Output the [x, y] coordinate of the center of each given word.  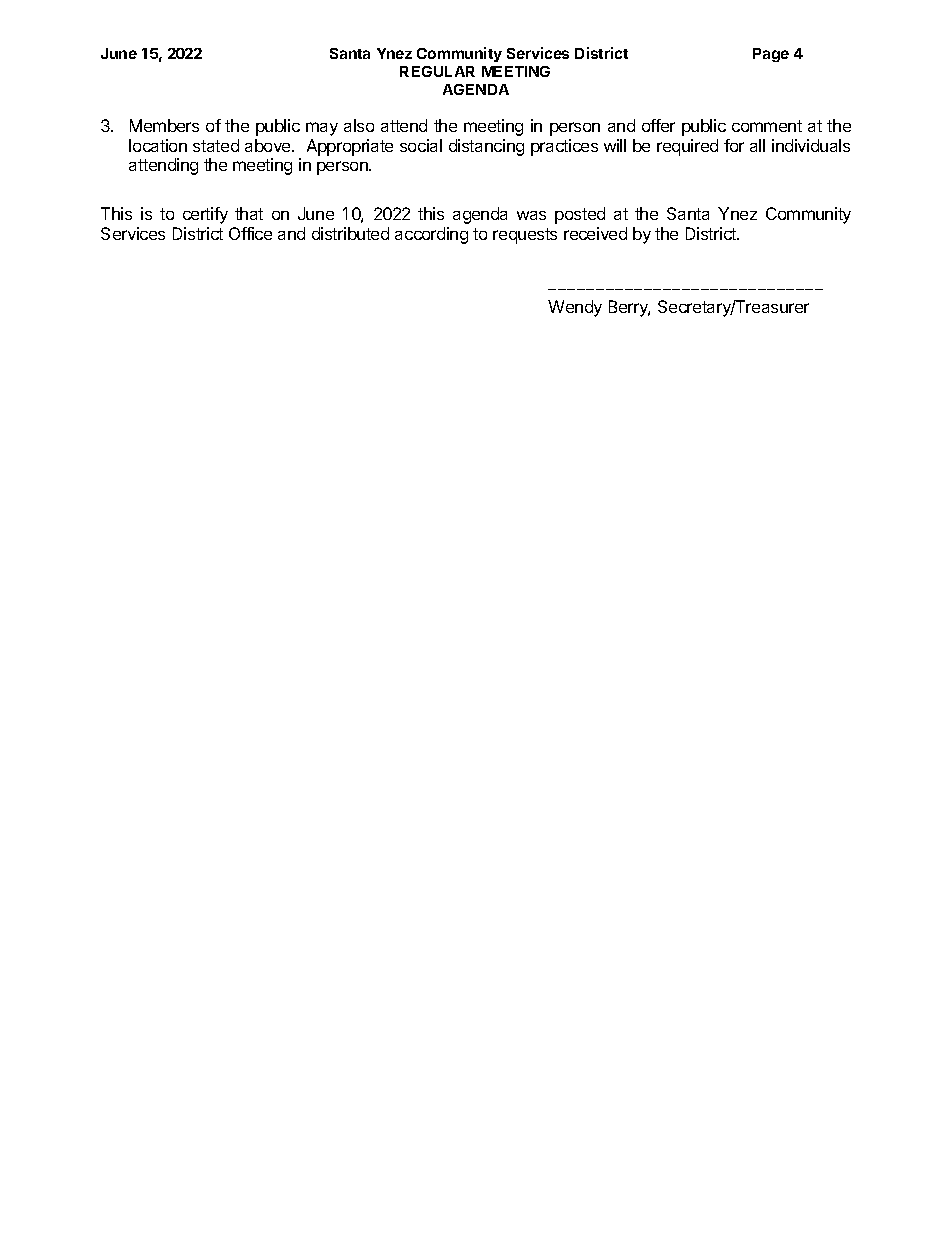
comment [767, 126]
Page [771, 55]
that [249, 213]
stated [216, 145]
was [531, 215]
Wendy [575, 308]
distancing [486, 147]
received [595, 233]
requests [525, 236]
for [734, 145]
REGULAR [437, 71]
